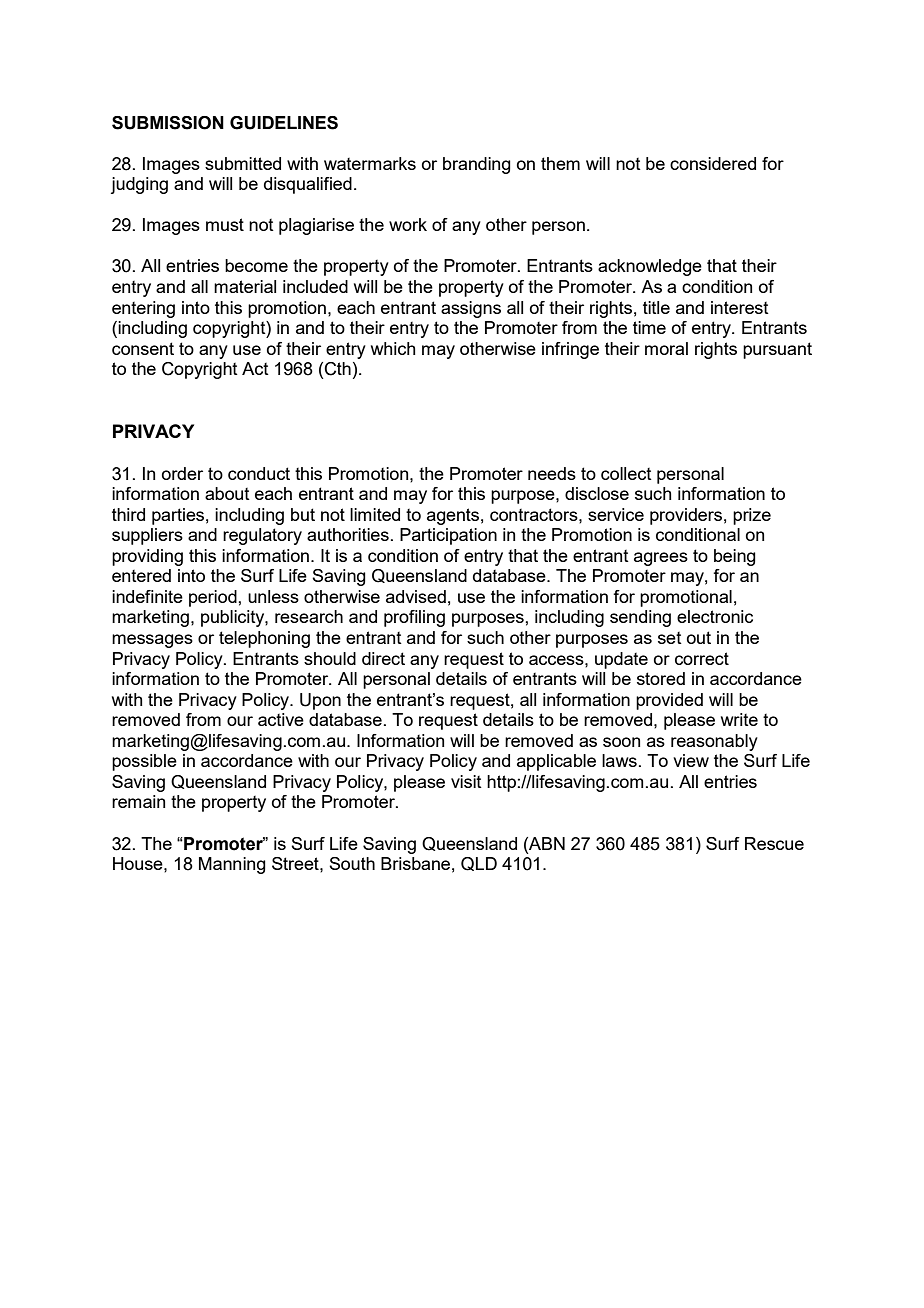  What do you see at coordinates (479, 864) in the screenshot?
I see `QLD` at bounding box center [479, 864].
